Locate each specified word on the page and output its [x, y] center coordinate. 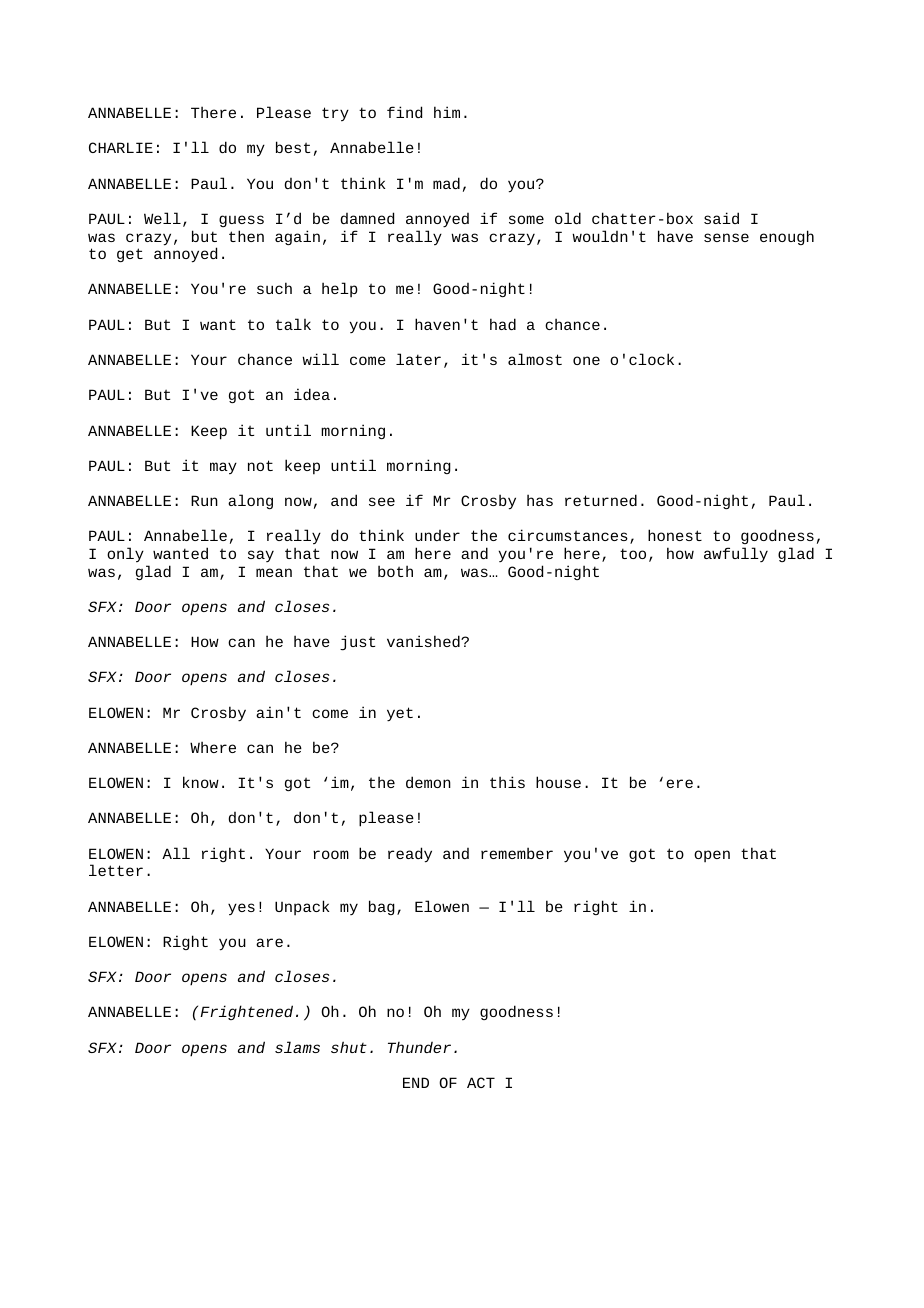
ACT [481, 1082]
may [223, 468]
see [382, 501]
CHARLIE [121, 147]
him [447, 112]
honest [675, 535]
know [201, 782]
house [558, 782]
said [721, 218]
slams [297, 1047]
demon [428, 782]
